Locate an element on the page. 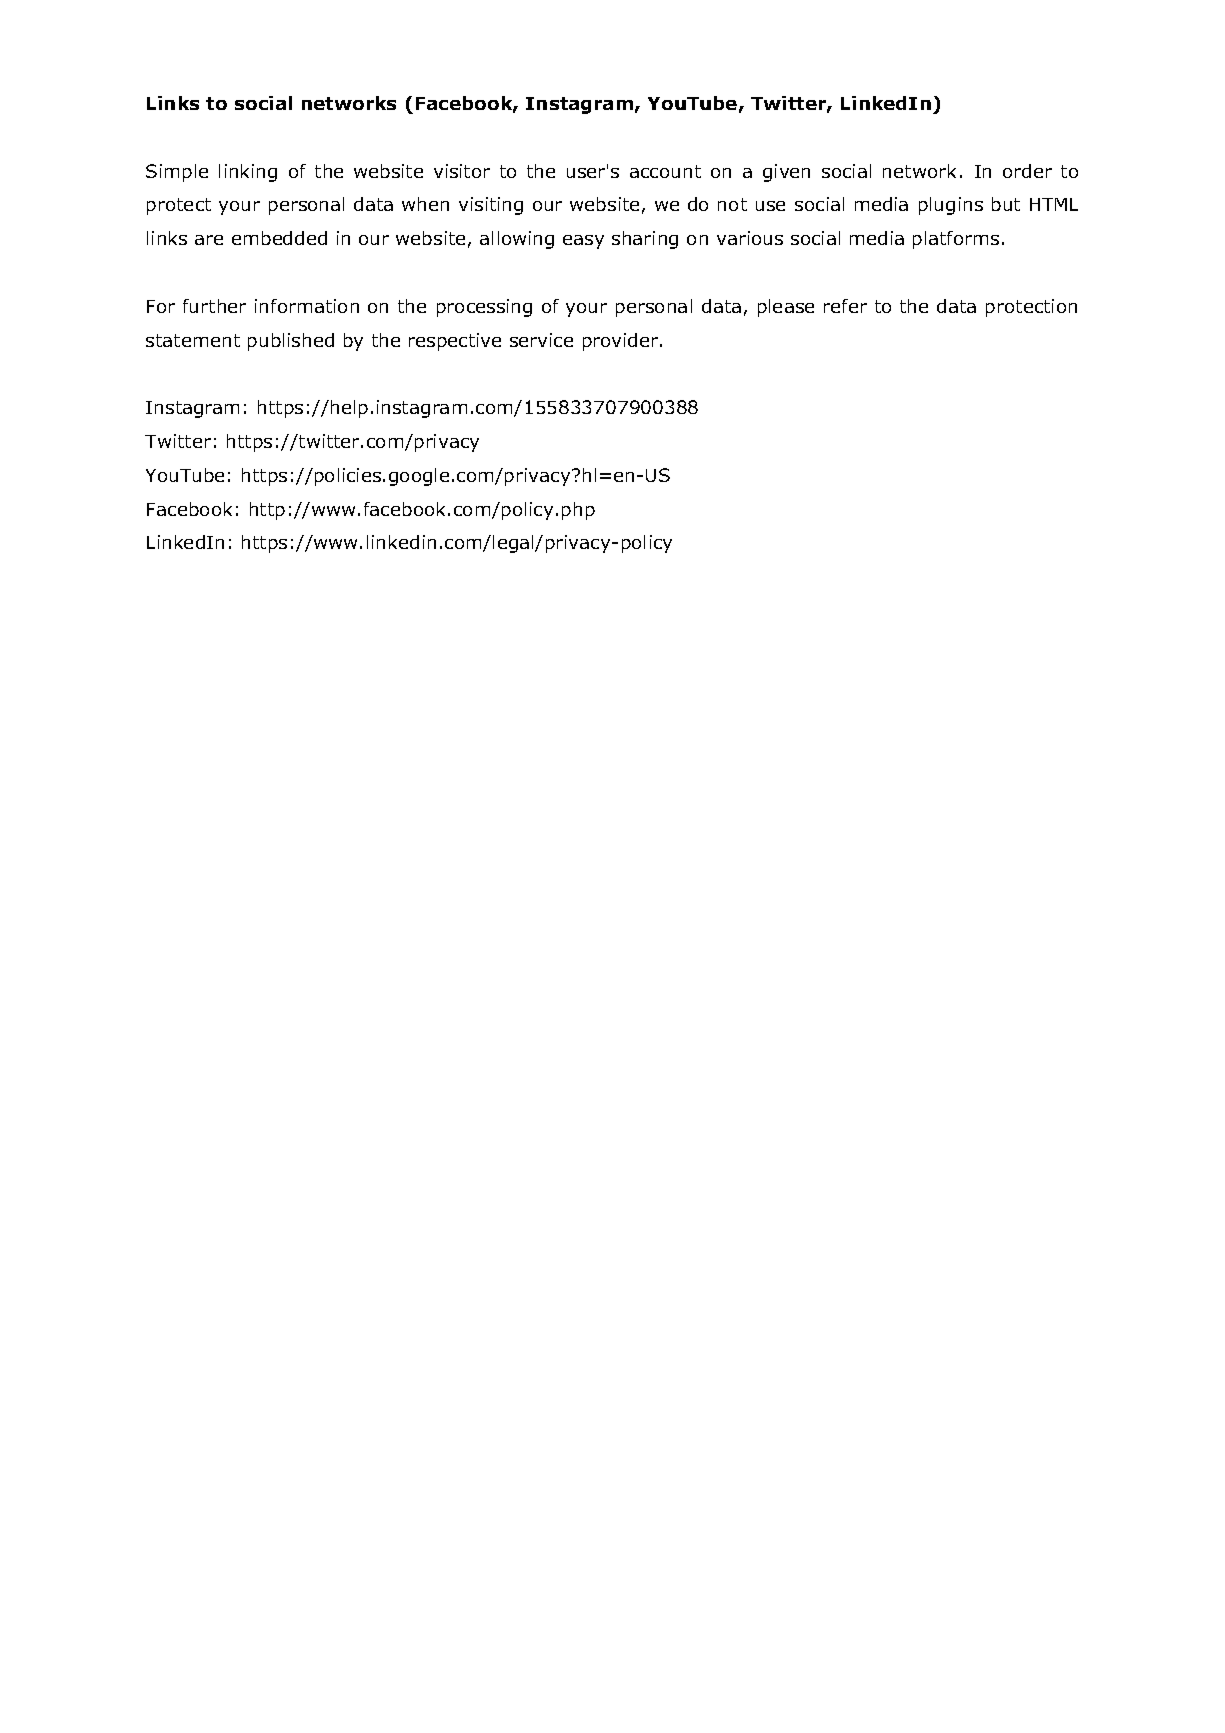  order is located at coordinates (1027, 171).
